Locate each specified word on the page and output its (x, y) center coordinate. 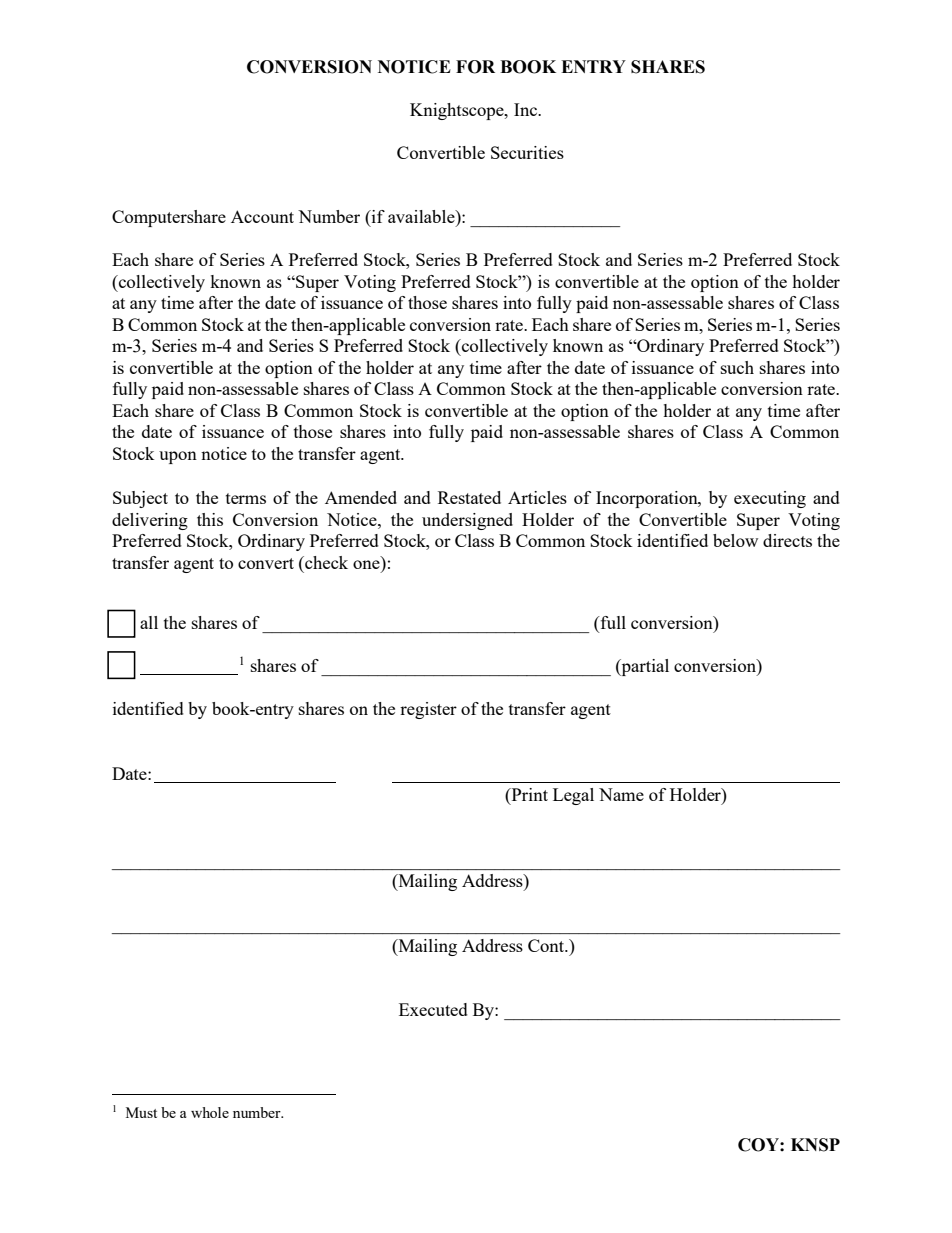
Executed (433, 1009)
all (149, 622)
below (735, 540)
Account (262, 216)
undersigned (467, 521)
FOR (475, 67)
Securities (527, 152)
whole (210, 1112)
